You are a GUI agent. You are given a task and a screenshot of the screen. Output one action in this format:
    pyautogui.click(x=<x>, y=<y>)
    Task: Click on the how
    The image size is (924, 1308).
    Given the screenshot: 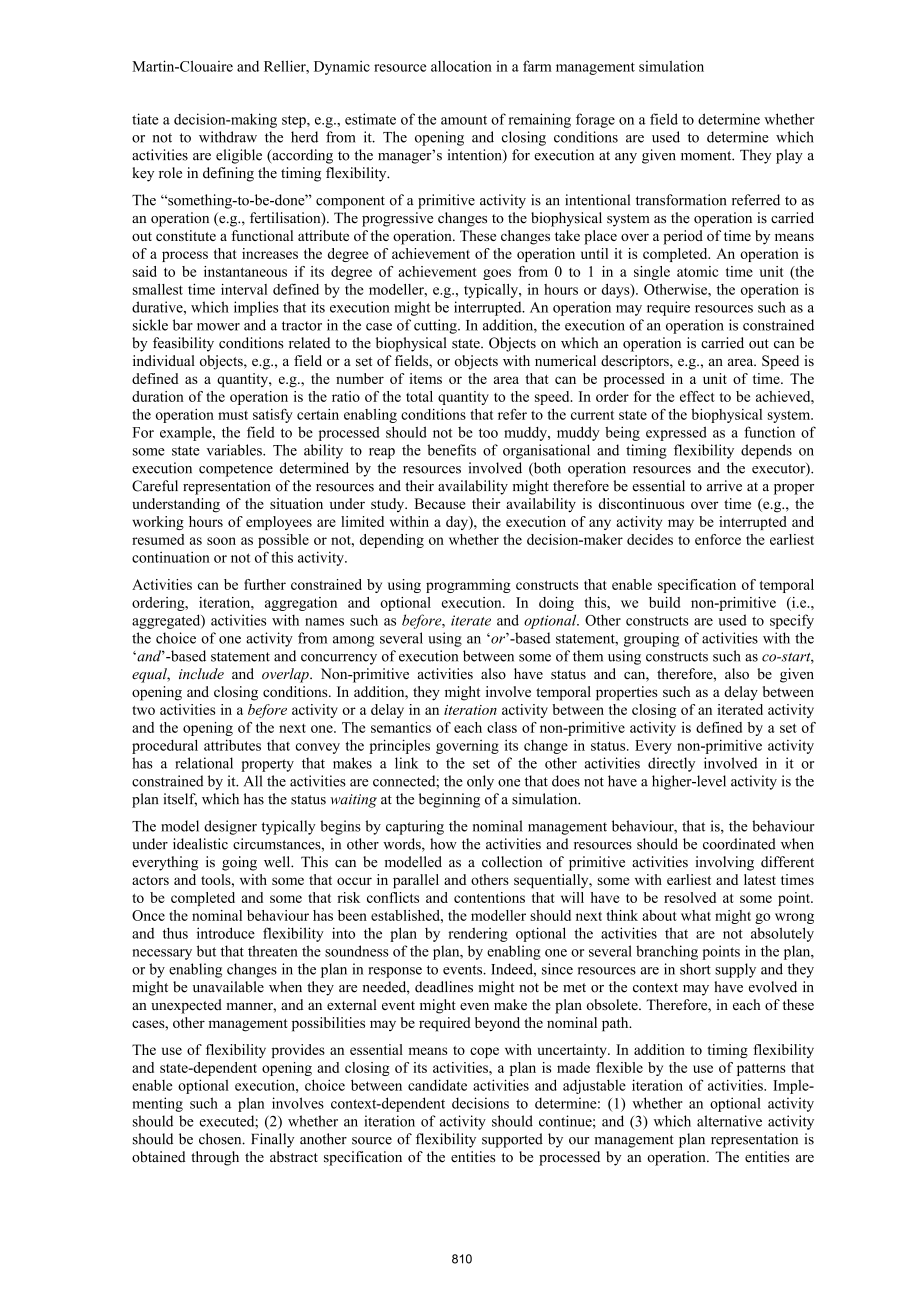 What is the action you would take?
    pyautogui.click(x=443, y=844)
